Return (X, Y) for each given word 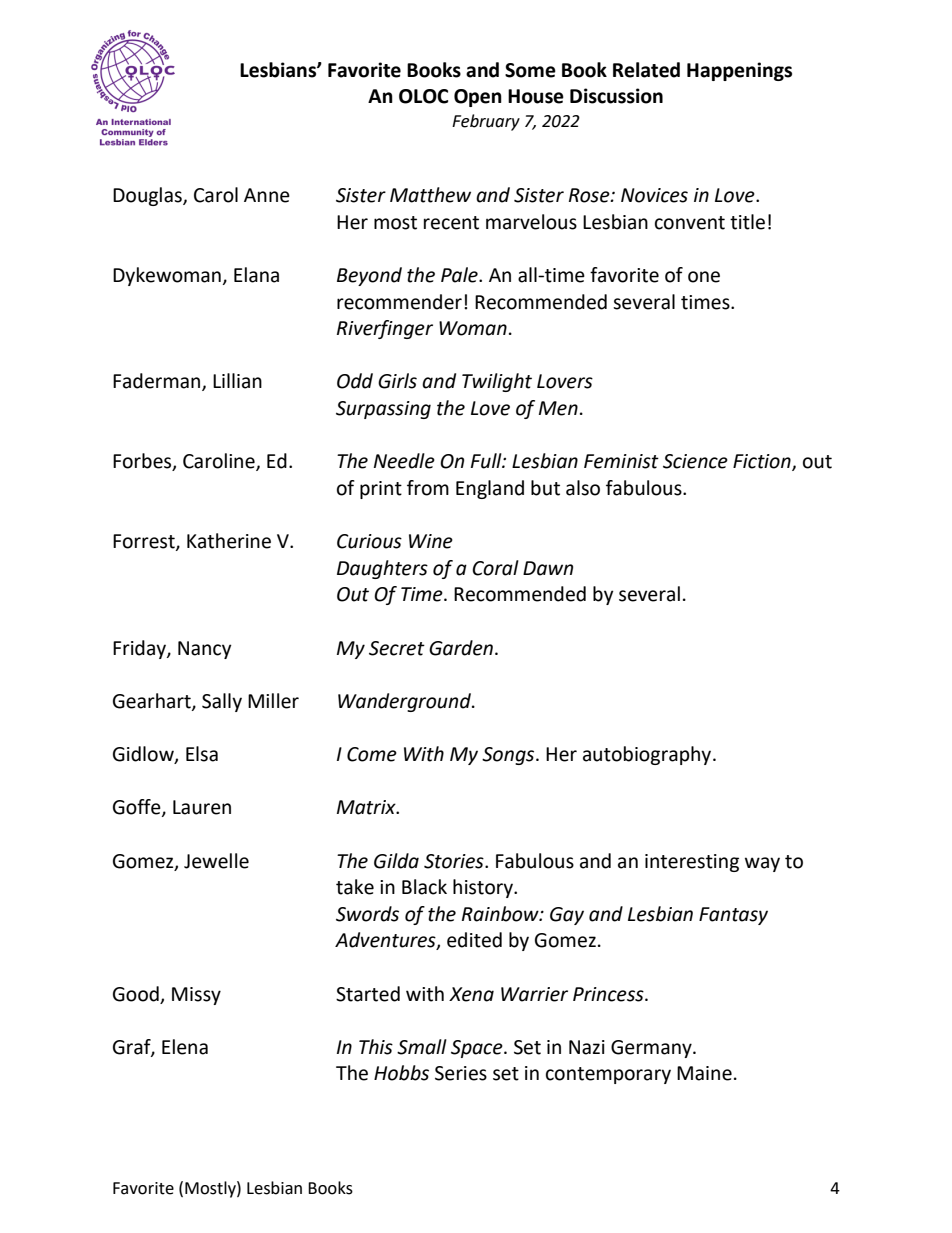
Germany (652, 1049)
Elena (185, 1047)
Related (646, 70)
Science (695, 461)
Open (478, 98)
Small (422, 1047)
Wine (431, 541)
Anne (267, 195)
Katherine (229, 541)
